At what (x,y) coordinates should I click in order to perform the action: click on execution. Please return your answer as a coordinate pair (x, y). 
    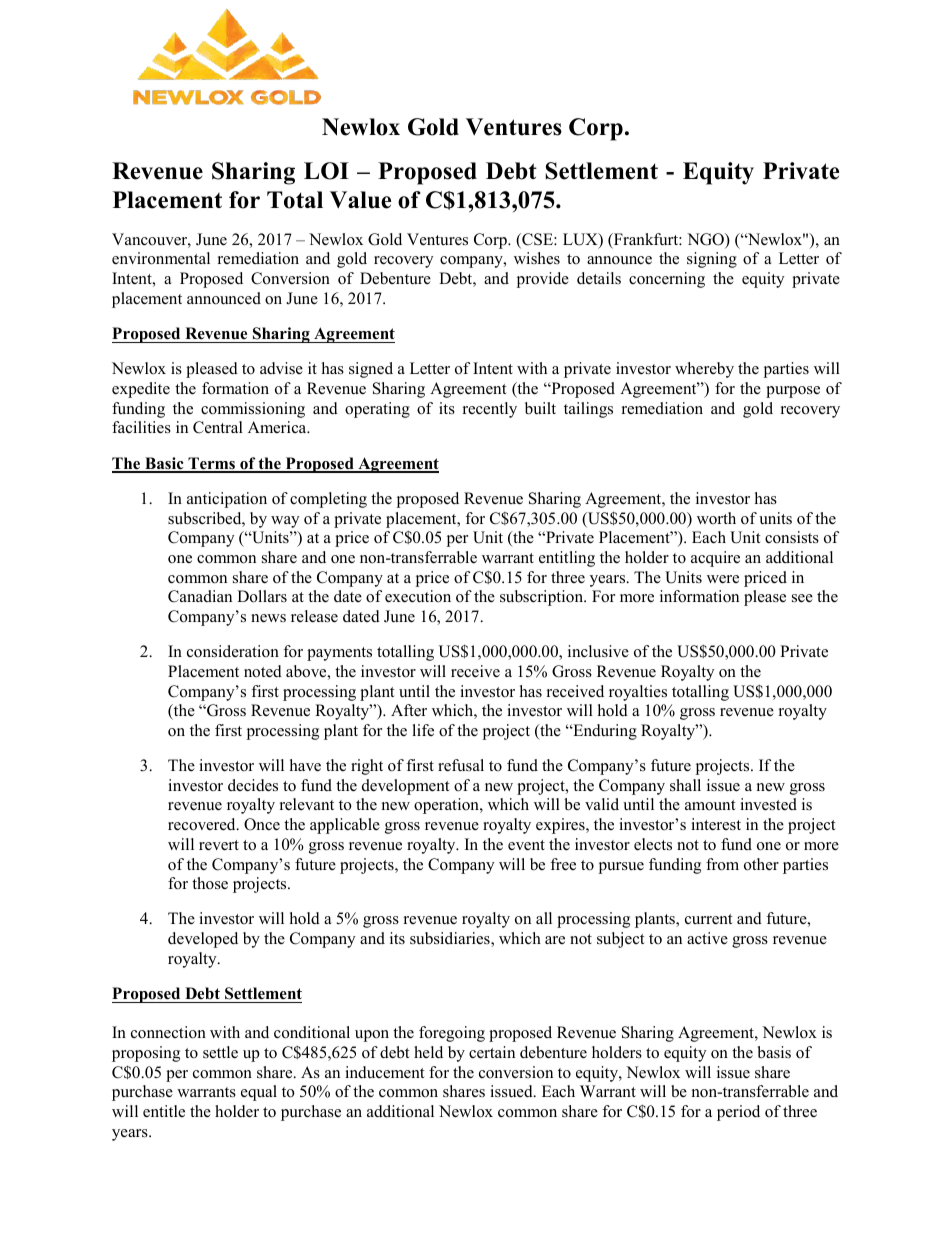
    Looking at the image, I should click on (418, 596).
